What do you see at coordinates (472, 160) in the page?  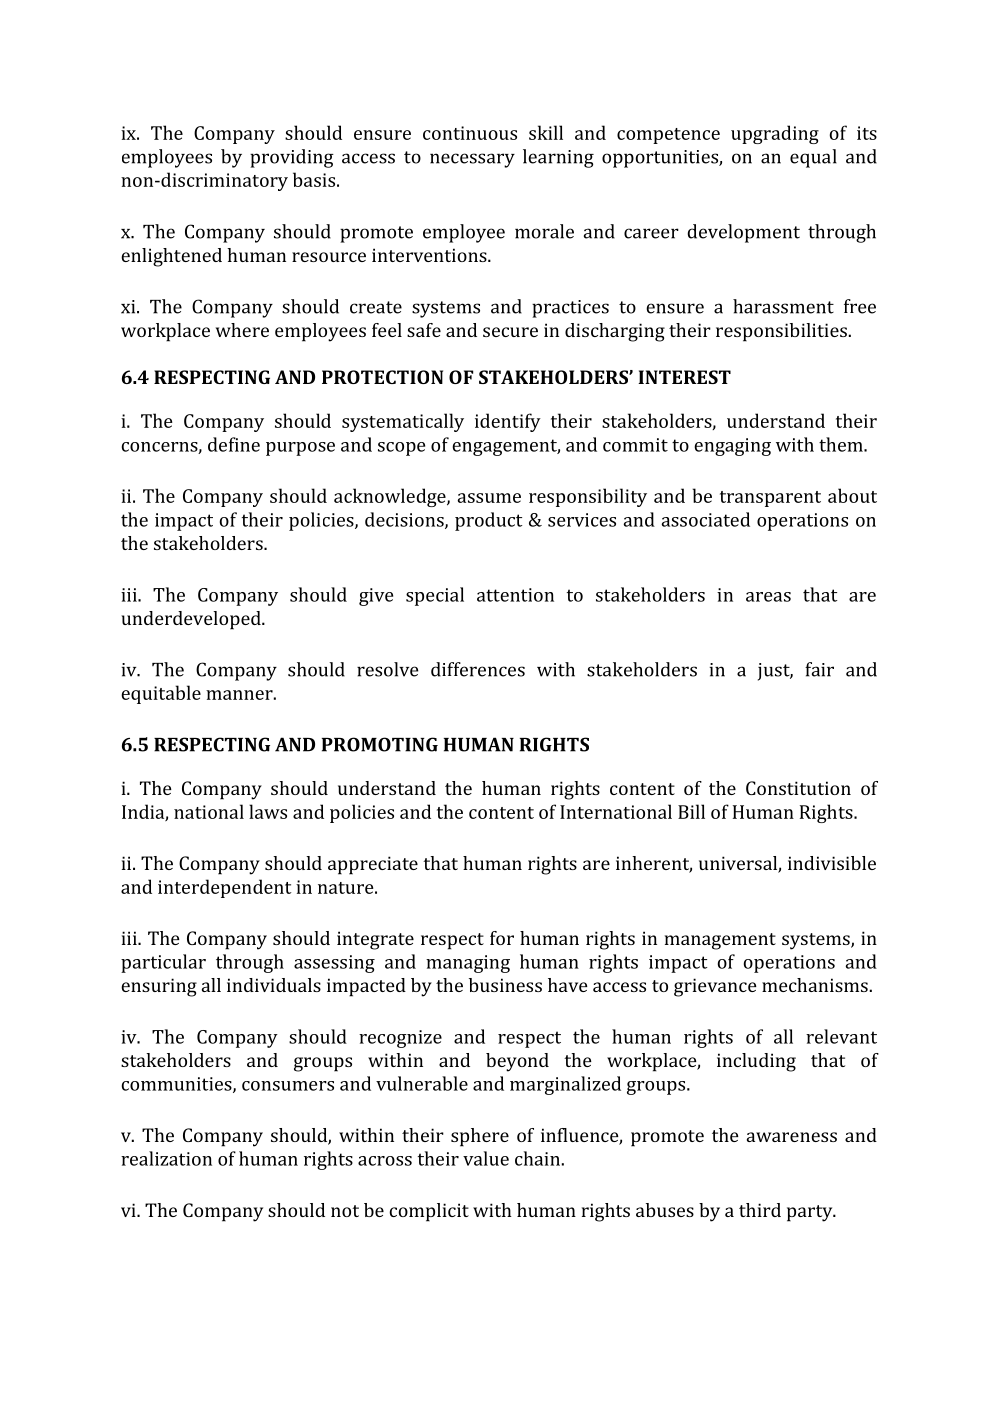 I see `necessary` at bounding box center [472, 160].
